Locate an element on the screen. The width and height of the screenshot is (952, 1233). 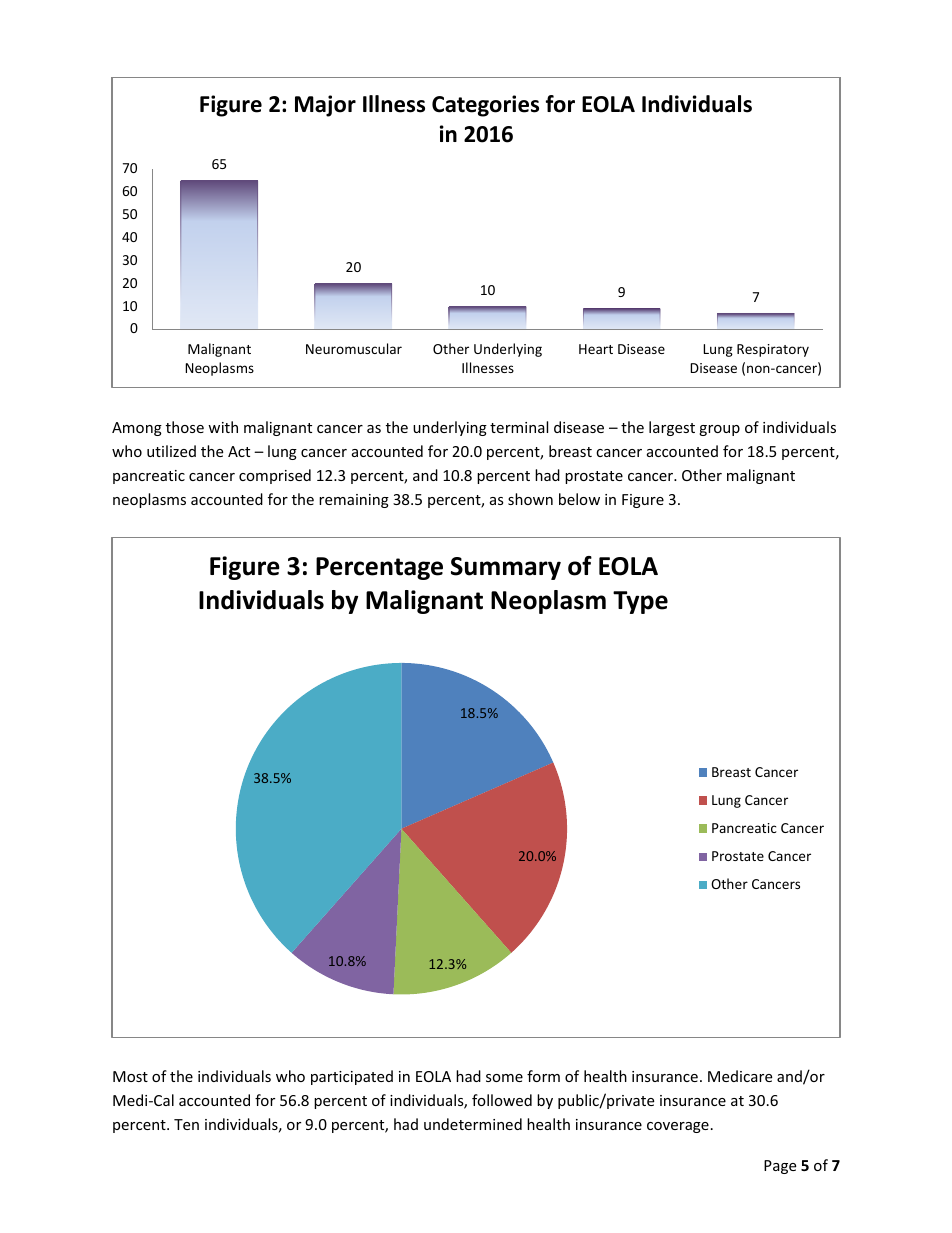
Respiratory is located at coordinates (773, 350).
